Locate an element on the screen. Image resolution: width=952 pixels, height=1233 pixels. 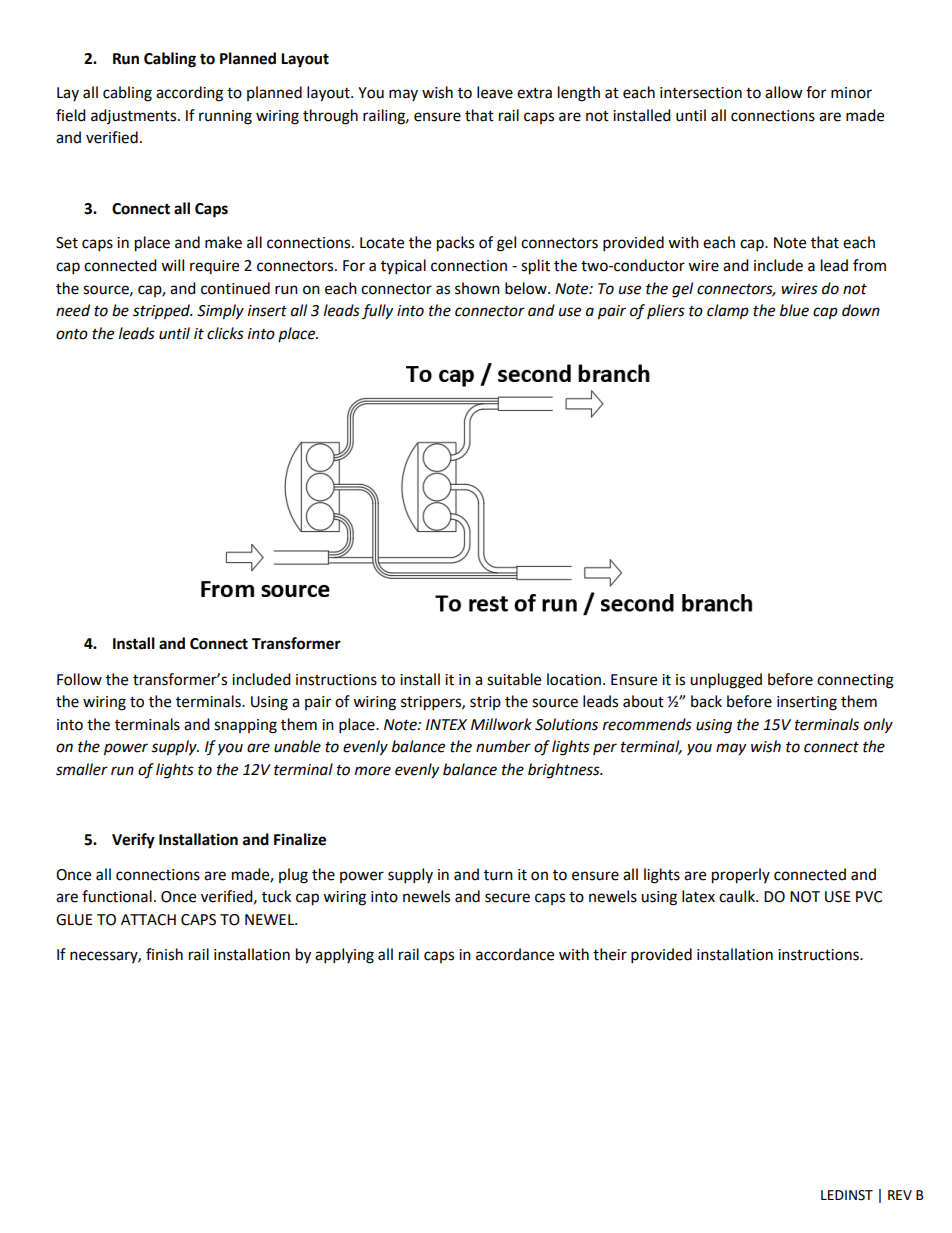
allow is located at coordinates (784, 92).
